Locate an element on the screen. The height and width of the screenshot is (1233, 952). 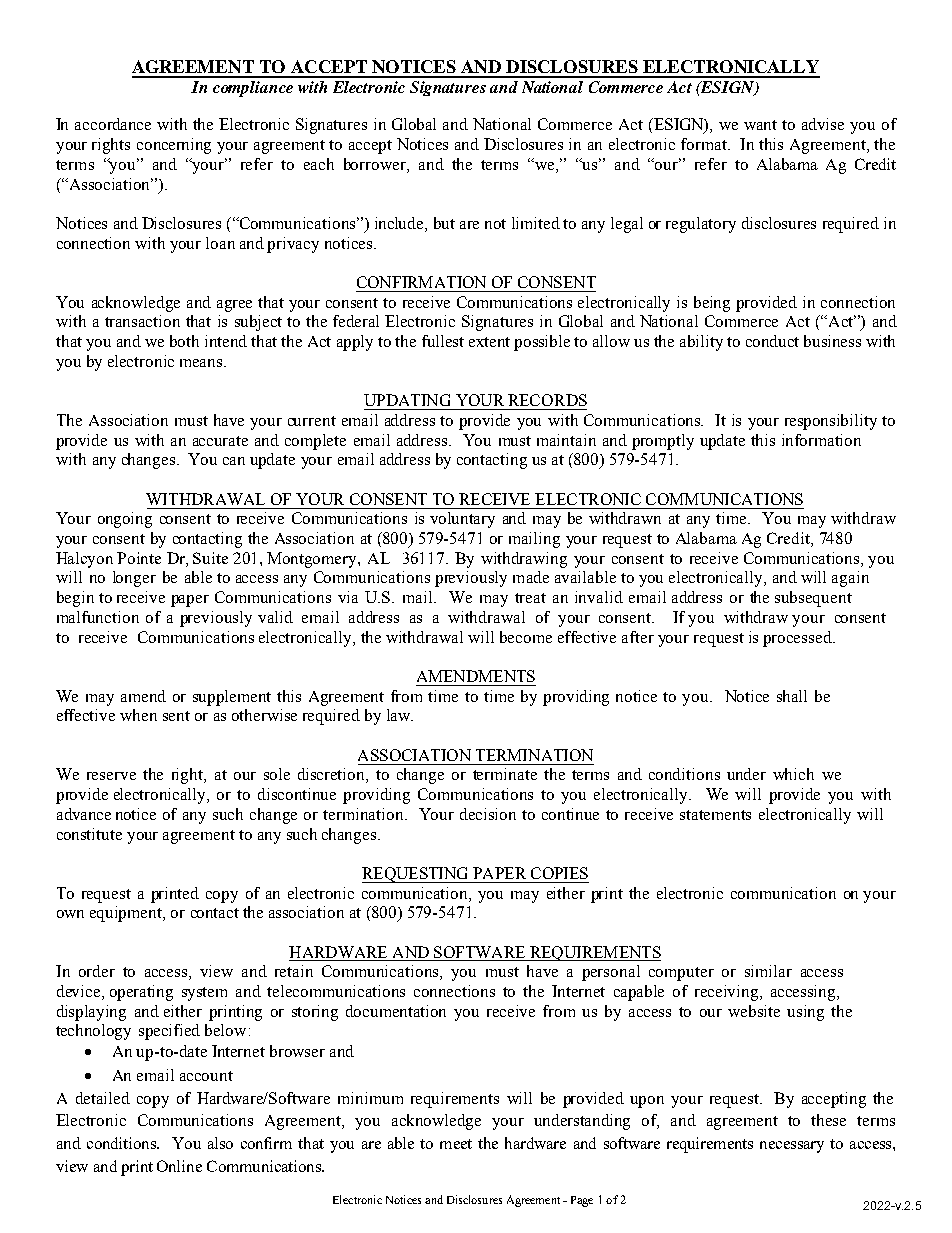
meet is located at coordinates (456, 1144).
